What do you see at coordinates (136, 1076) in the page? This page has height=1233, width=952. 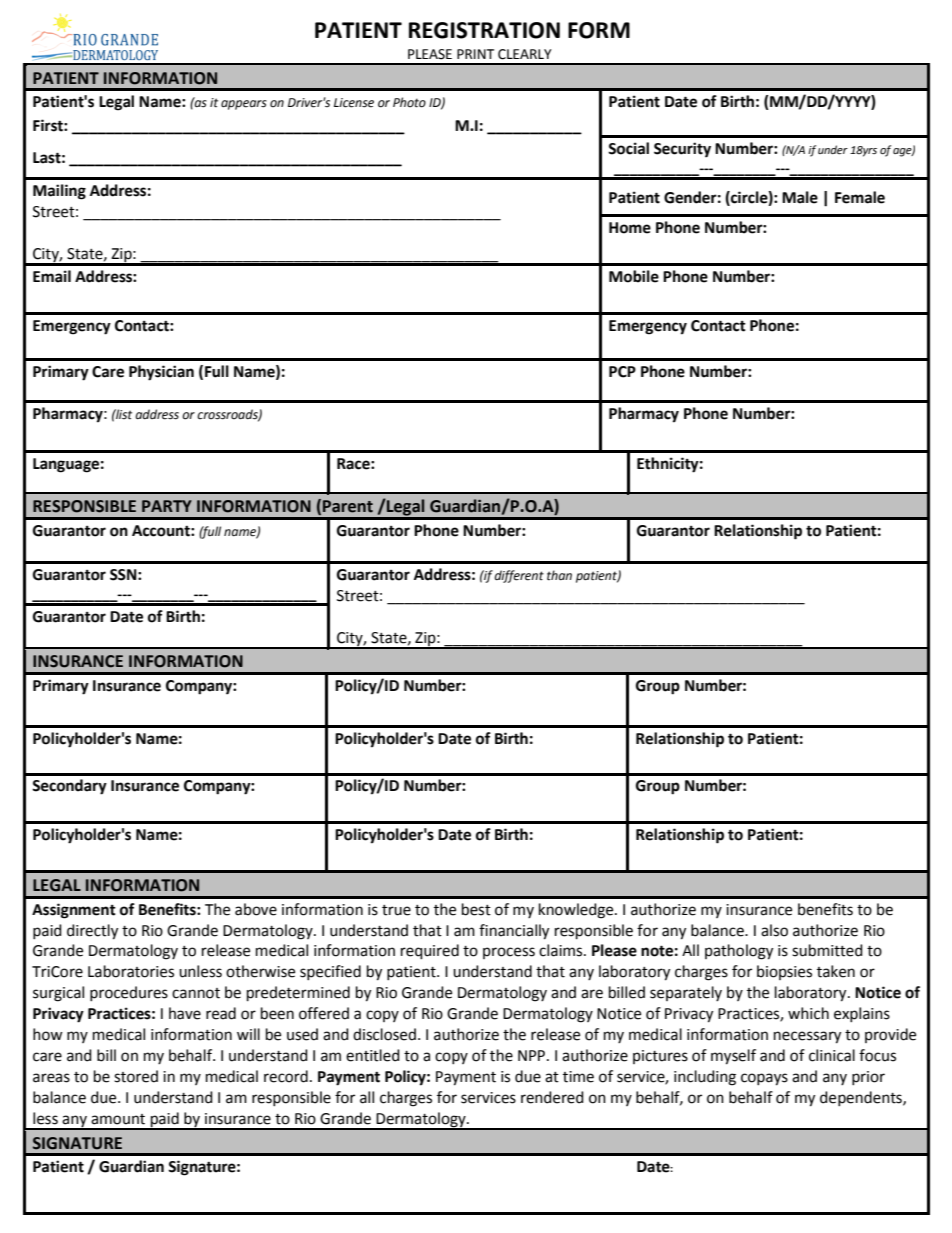 I see `stored` at bounding box center [136, 1076].
